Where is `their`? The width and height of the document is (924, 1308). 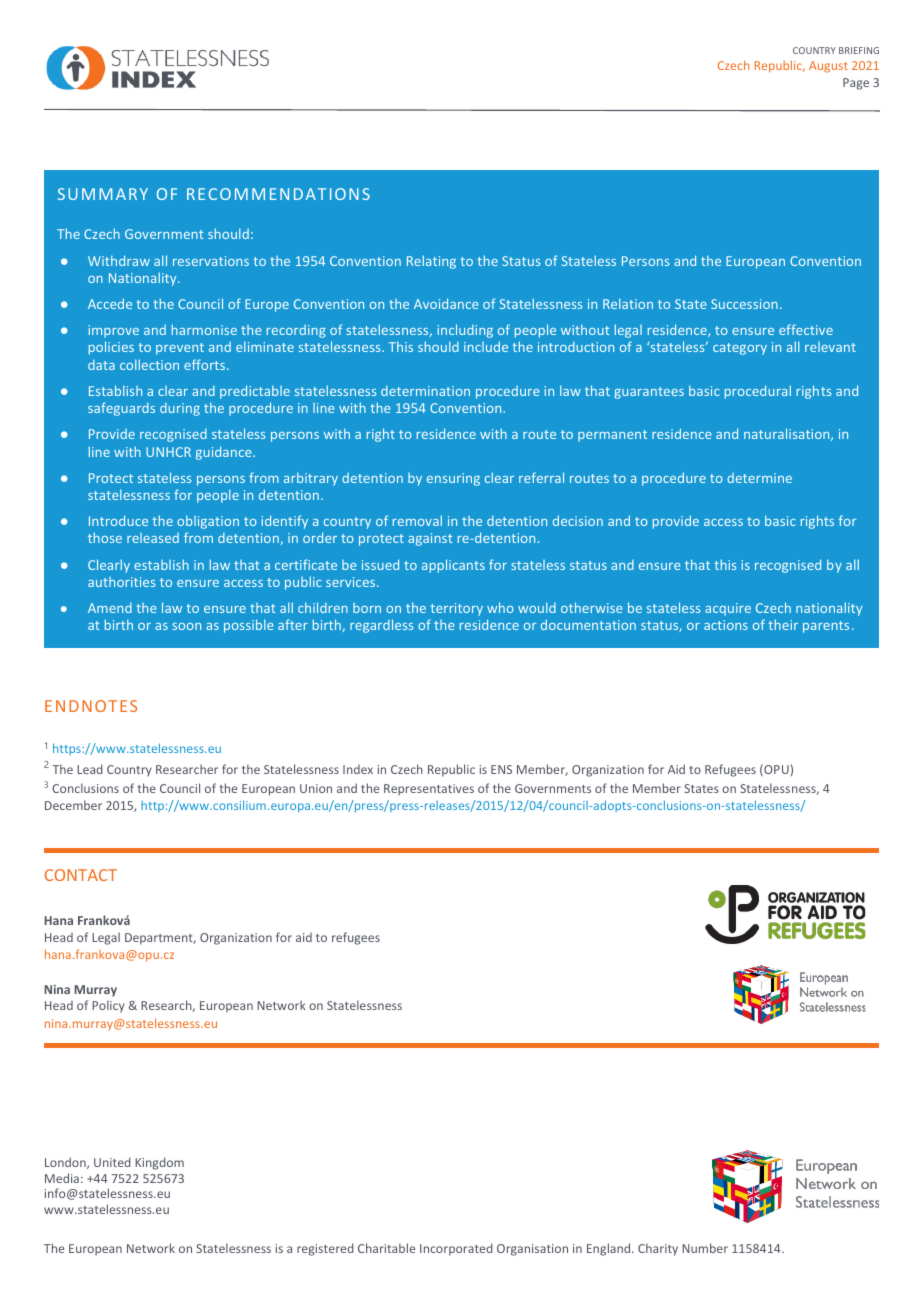
their is located at coordinates (783, 624).
